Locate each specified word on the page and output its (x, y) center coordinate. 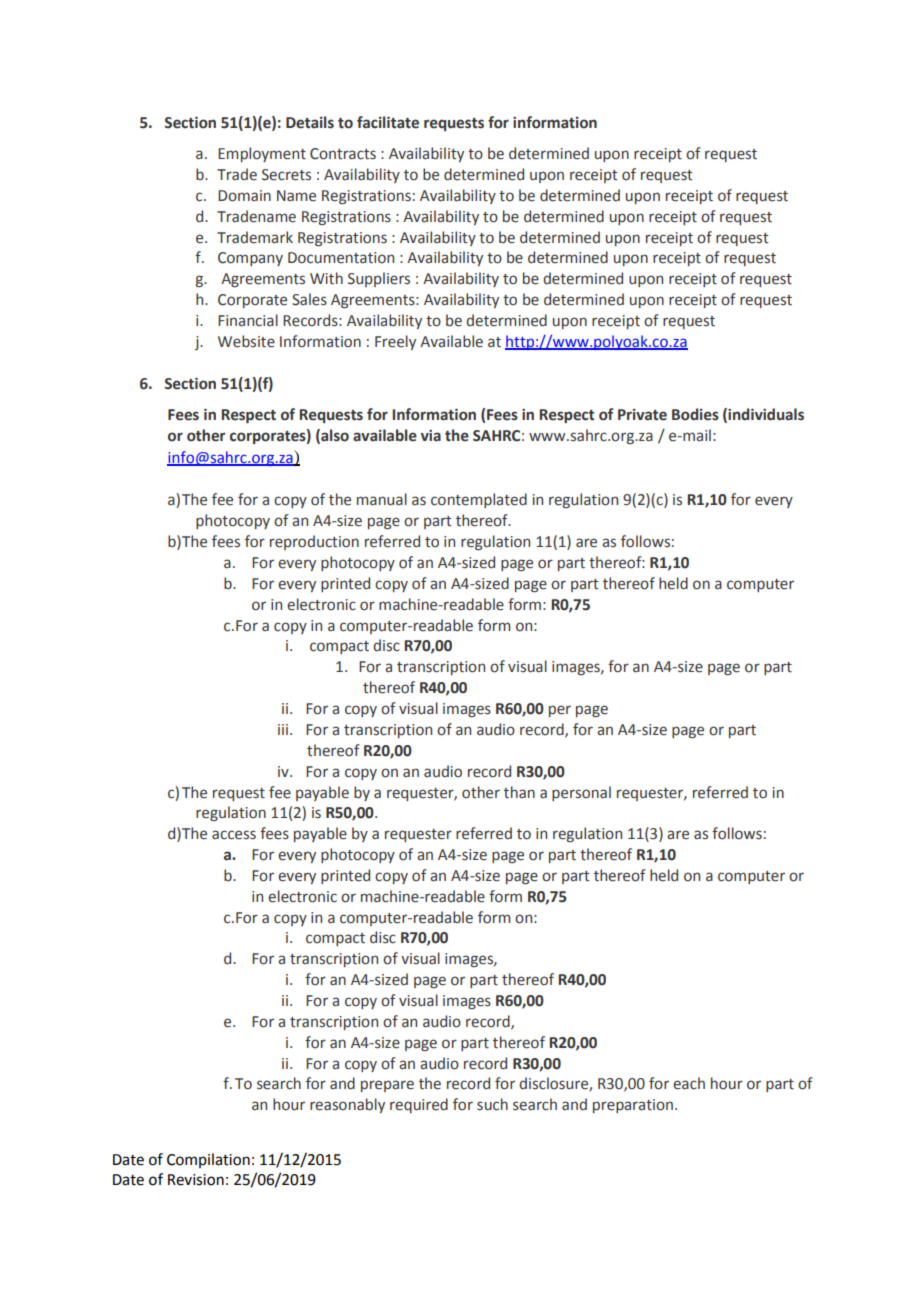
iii (283, 729)
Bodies (695, 414)
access (234, 835)
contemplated (479, 500)
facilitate (388, 122)
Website (246, 341)
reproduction (314, 542)
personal (581, 793)
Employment (262, 154)
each (689, 1083)
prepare (387, 1086)
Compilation (208, 1160)
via (431, 436)
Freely (395, 342)
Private (642, 415)
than (519, 792)
